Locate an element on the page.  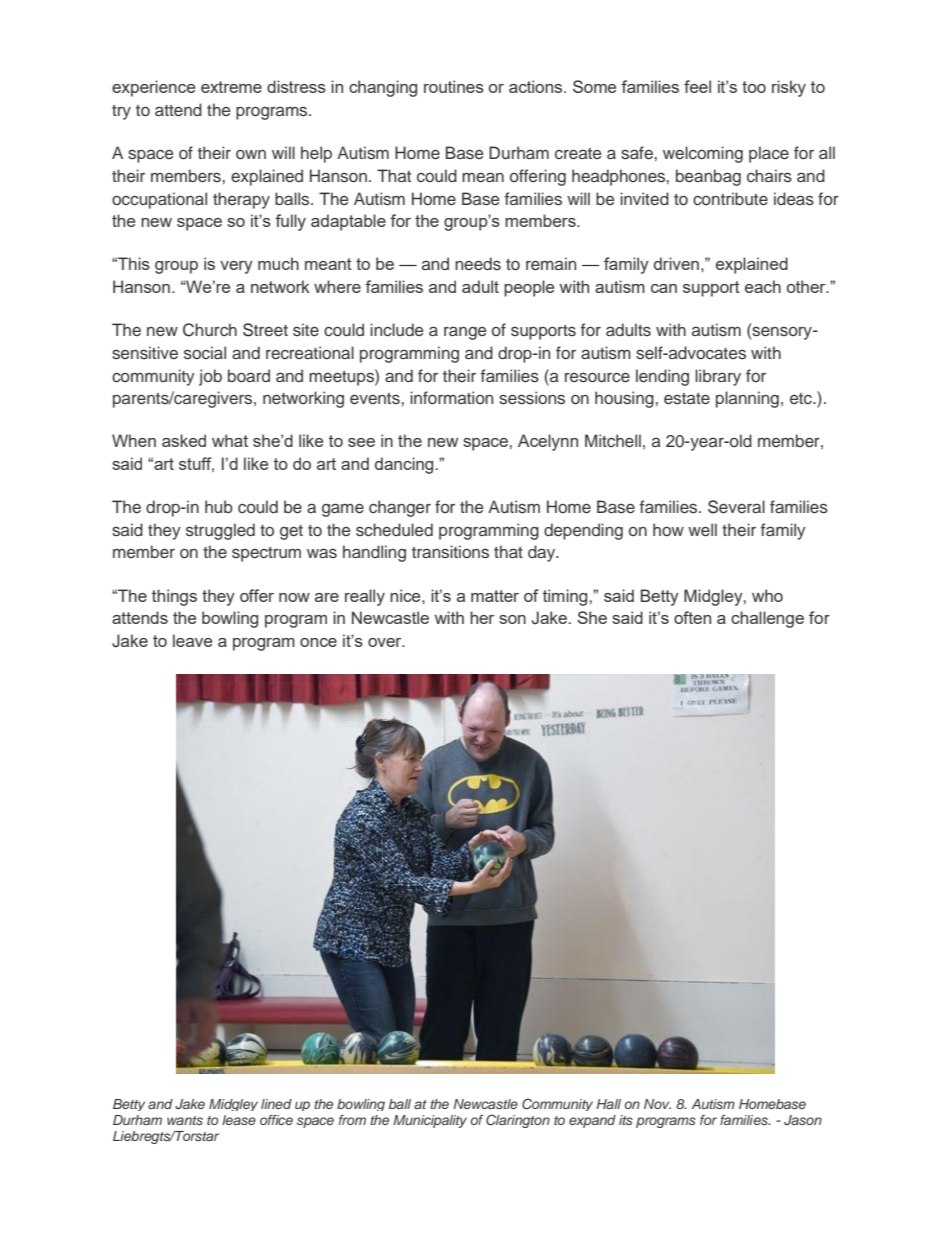
things is located at coordinates (174, 597).
